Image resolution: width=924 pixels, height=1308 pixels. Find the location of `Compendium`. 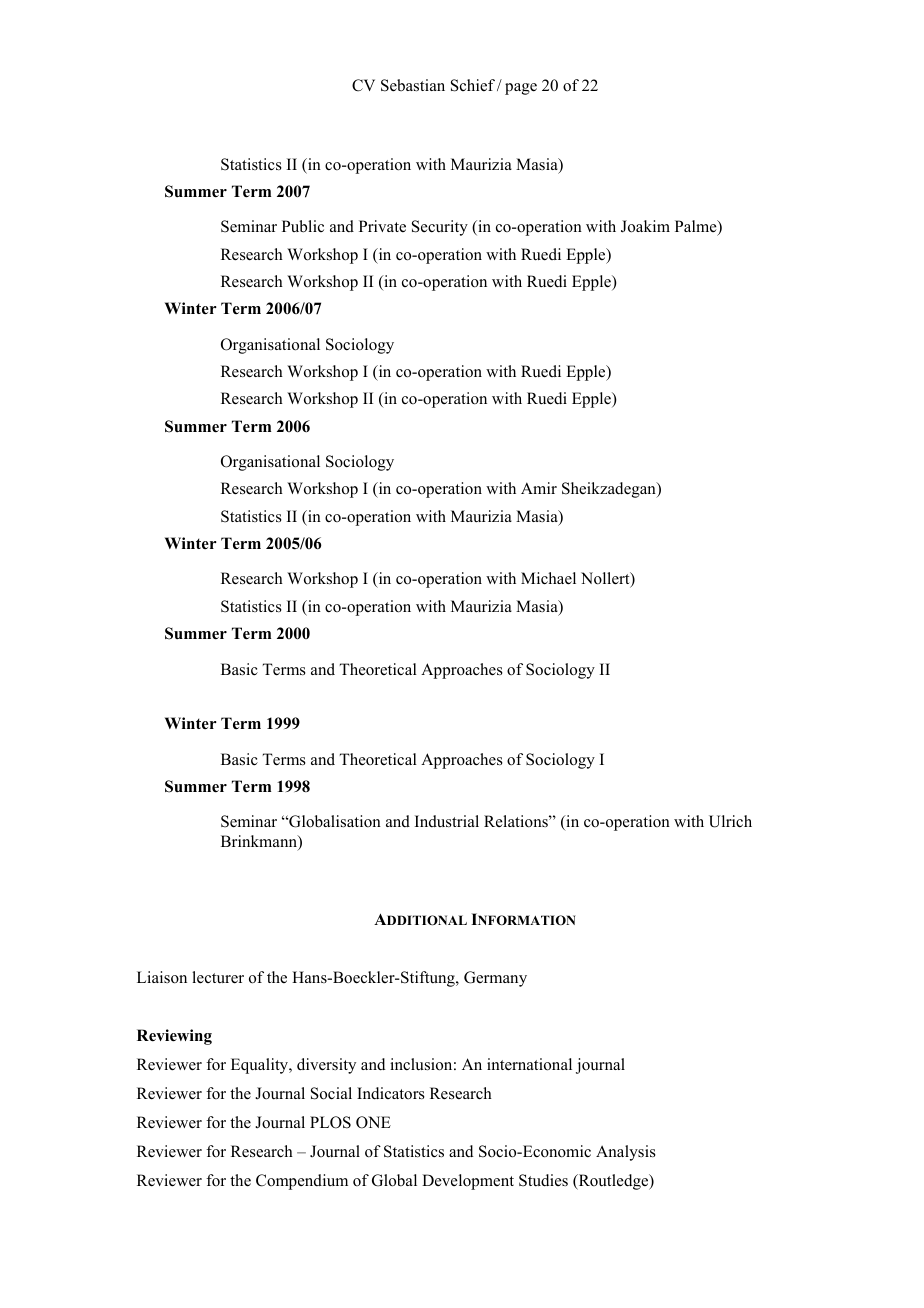

Compendium is located at coordinates (302, 1182).
